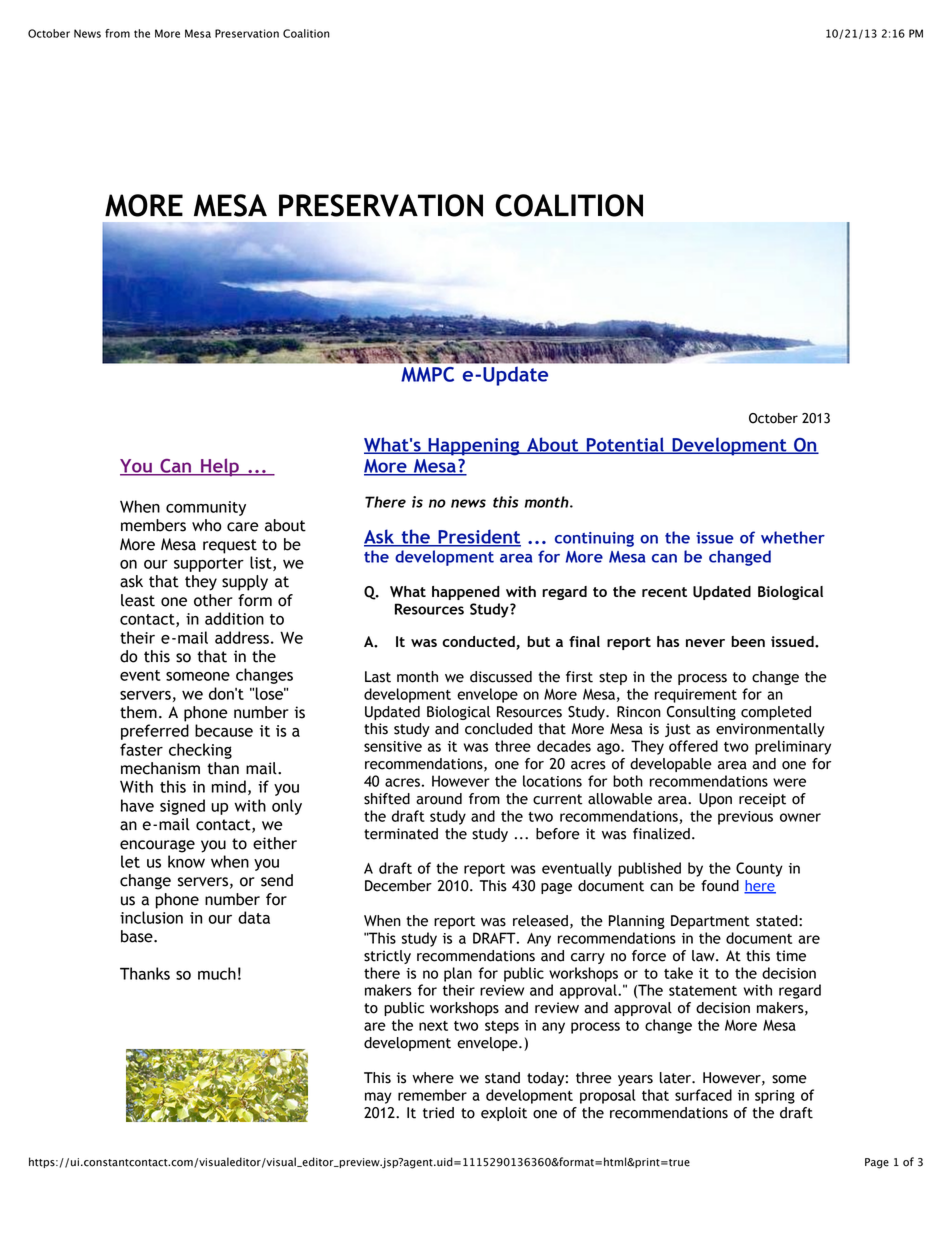 The height and width of the image is (1233, 952). Describe the element at coordinates (501, 677) in the image. I see `discussed` at that location.
